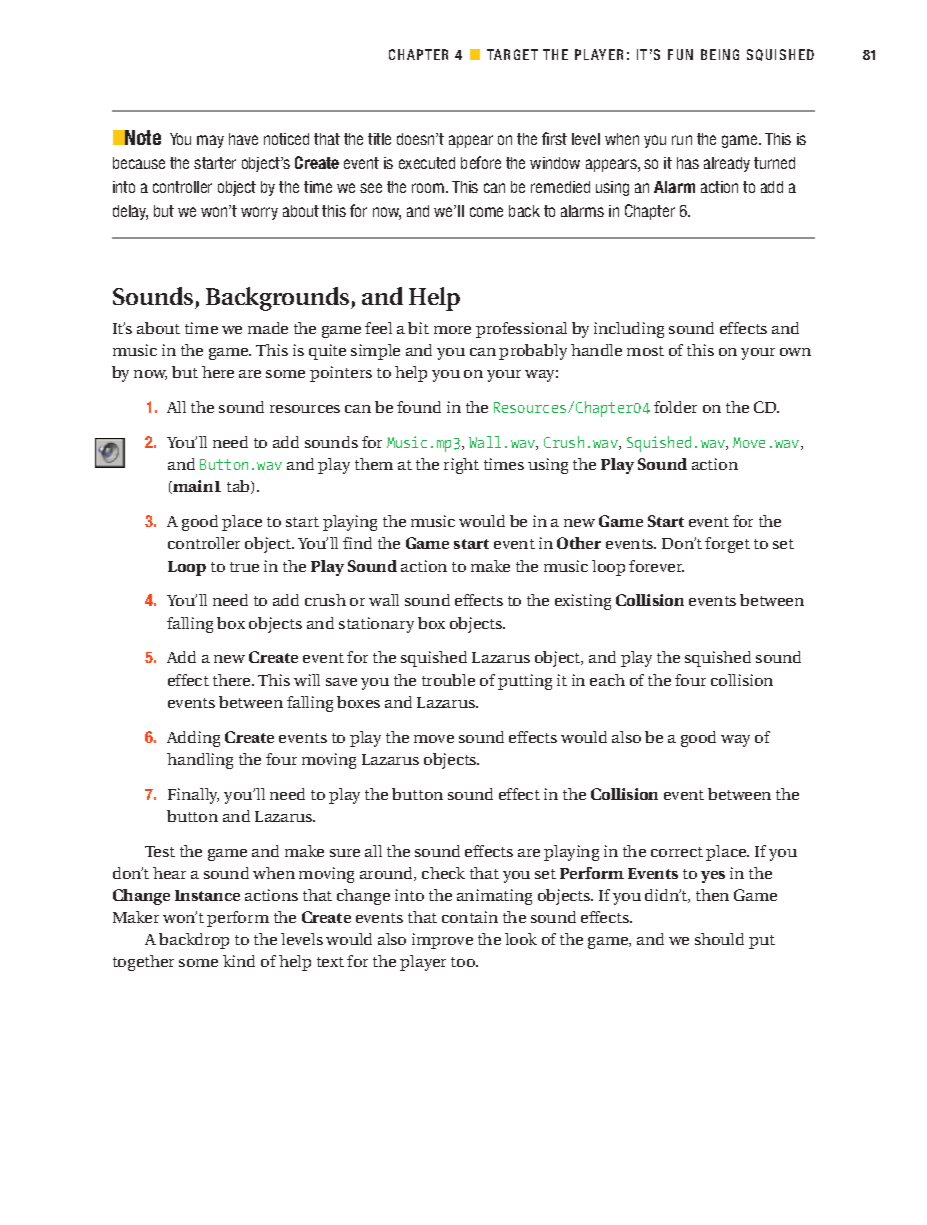 The height and width of the page is (1225, 927). Describe the element at coordinates (461, 466) in the page. I see `right` at that location.
